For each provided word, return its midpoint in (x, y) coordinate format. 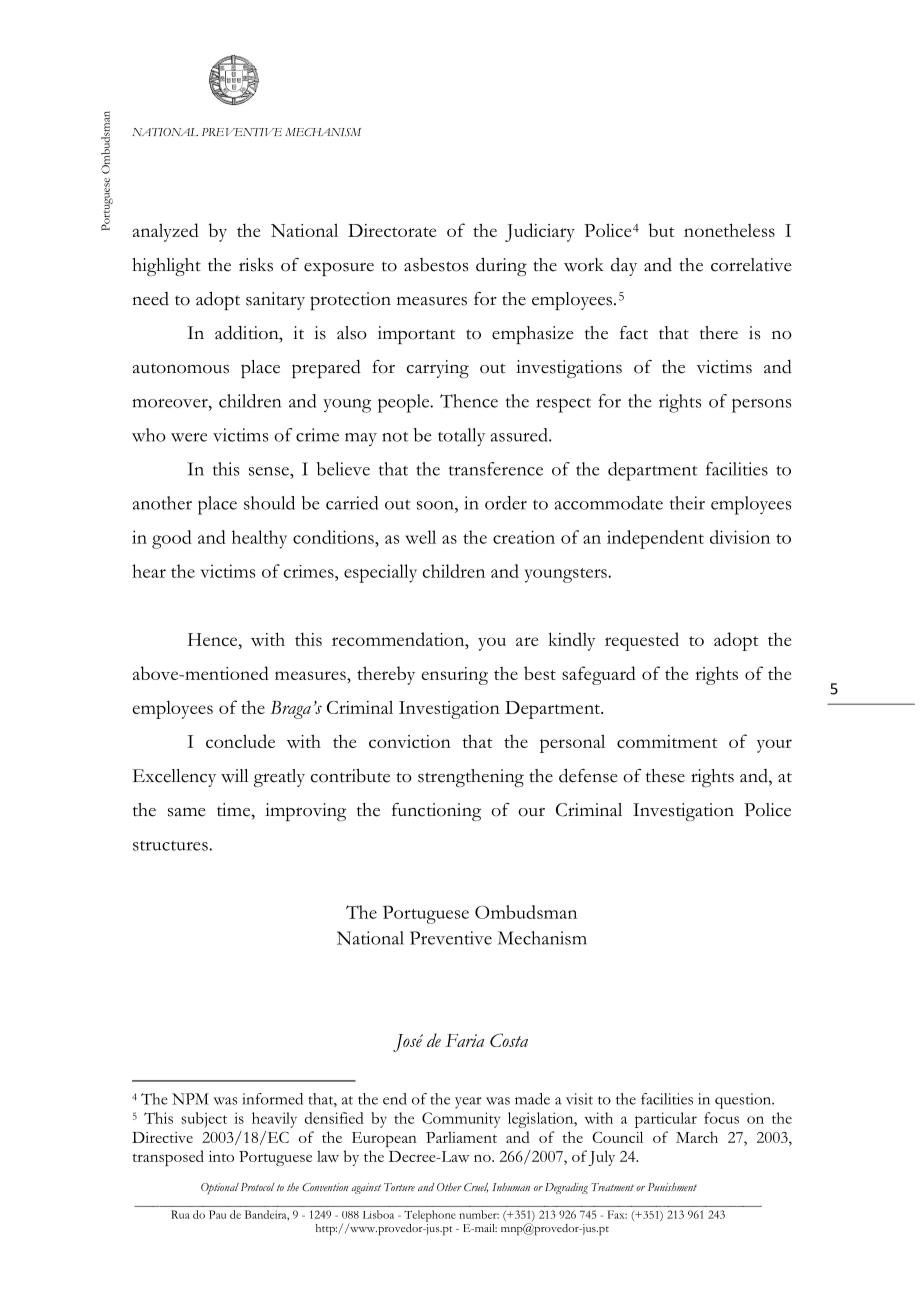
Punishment (672, 1187)
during (501, 266)
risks (256, 265)
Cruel (476, 1188)
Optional (220, 1188)
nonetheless (729, 230)
